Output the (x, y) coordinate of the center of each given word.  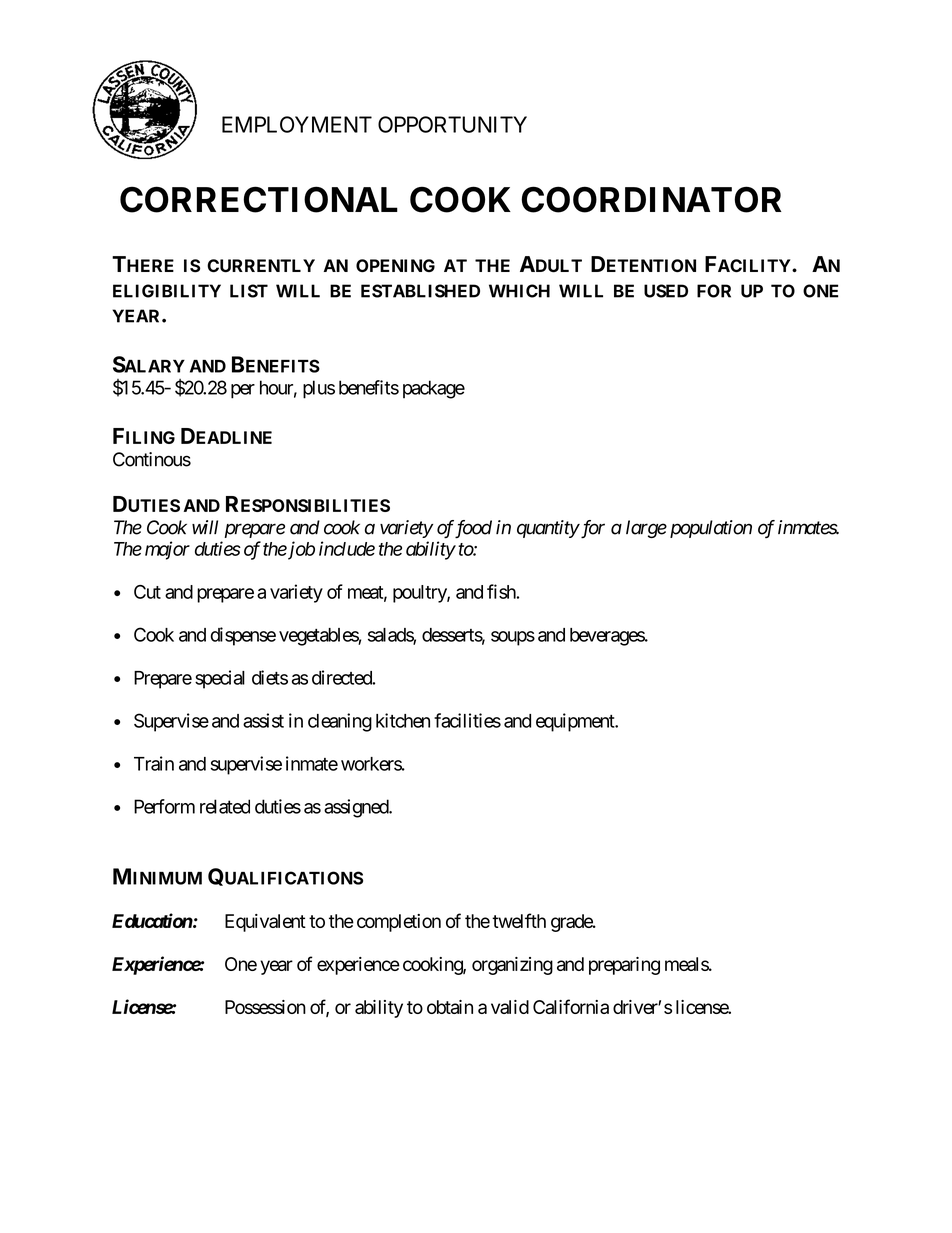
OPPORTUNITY (452, 124)
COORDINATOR (651, 199)
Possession (265, 1007)
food (473, 529)
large (646, 529)
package (434, 389)
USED (666, 291)
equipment (576, 722)
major (167, 550)
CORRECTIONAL (259, 199)
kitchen (403, 720)
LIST (249, 291)
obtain (450, 1007)
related (225, 806)
